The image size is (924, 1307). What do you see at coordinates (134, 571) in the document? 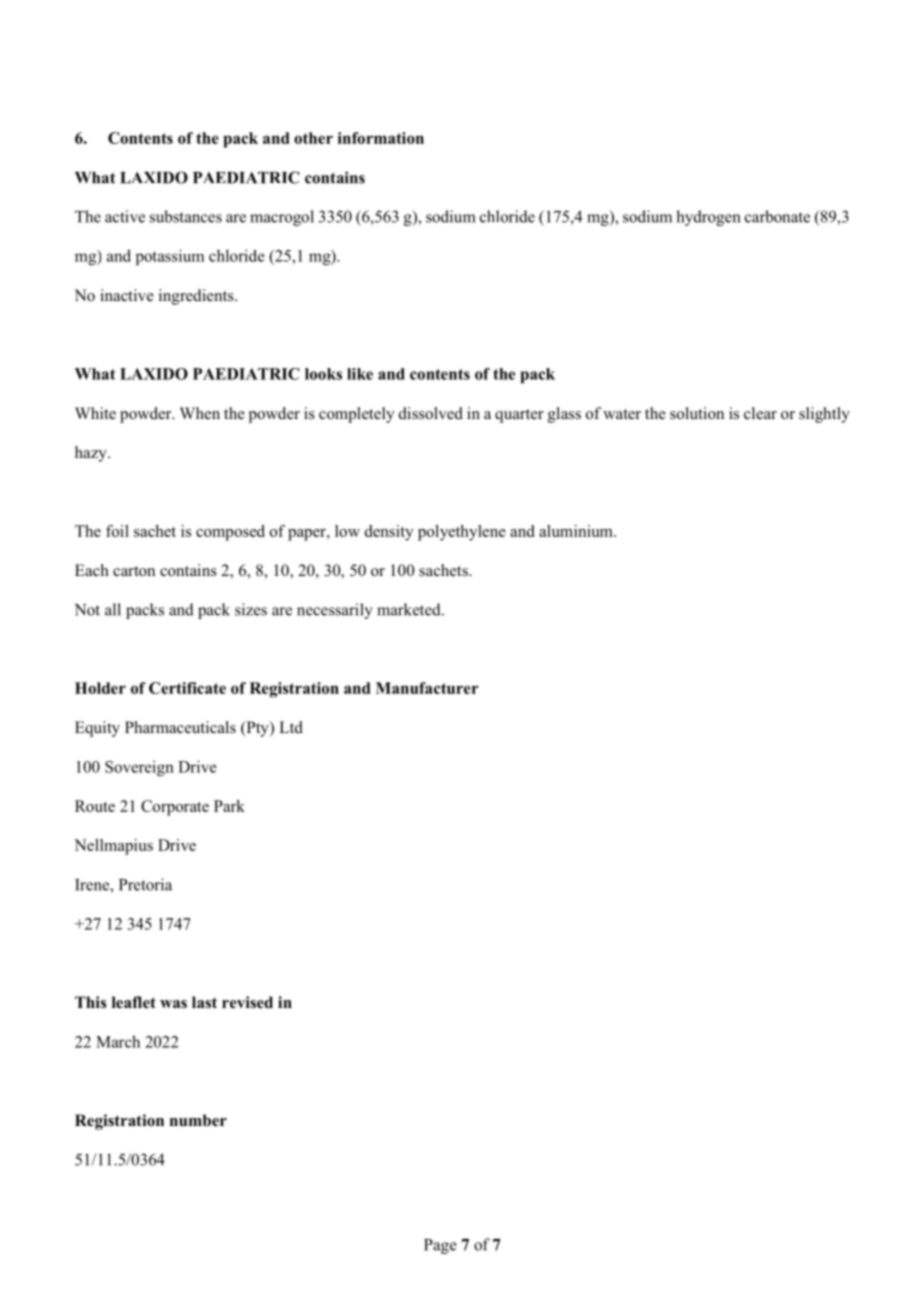
I see `carton` at bounding box center [134, 571].
